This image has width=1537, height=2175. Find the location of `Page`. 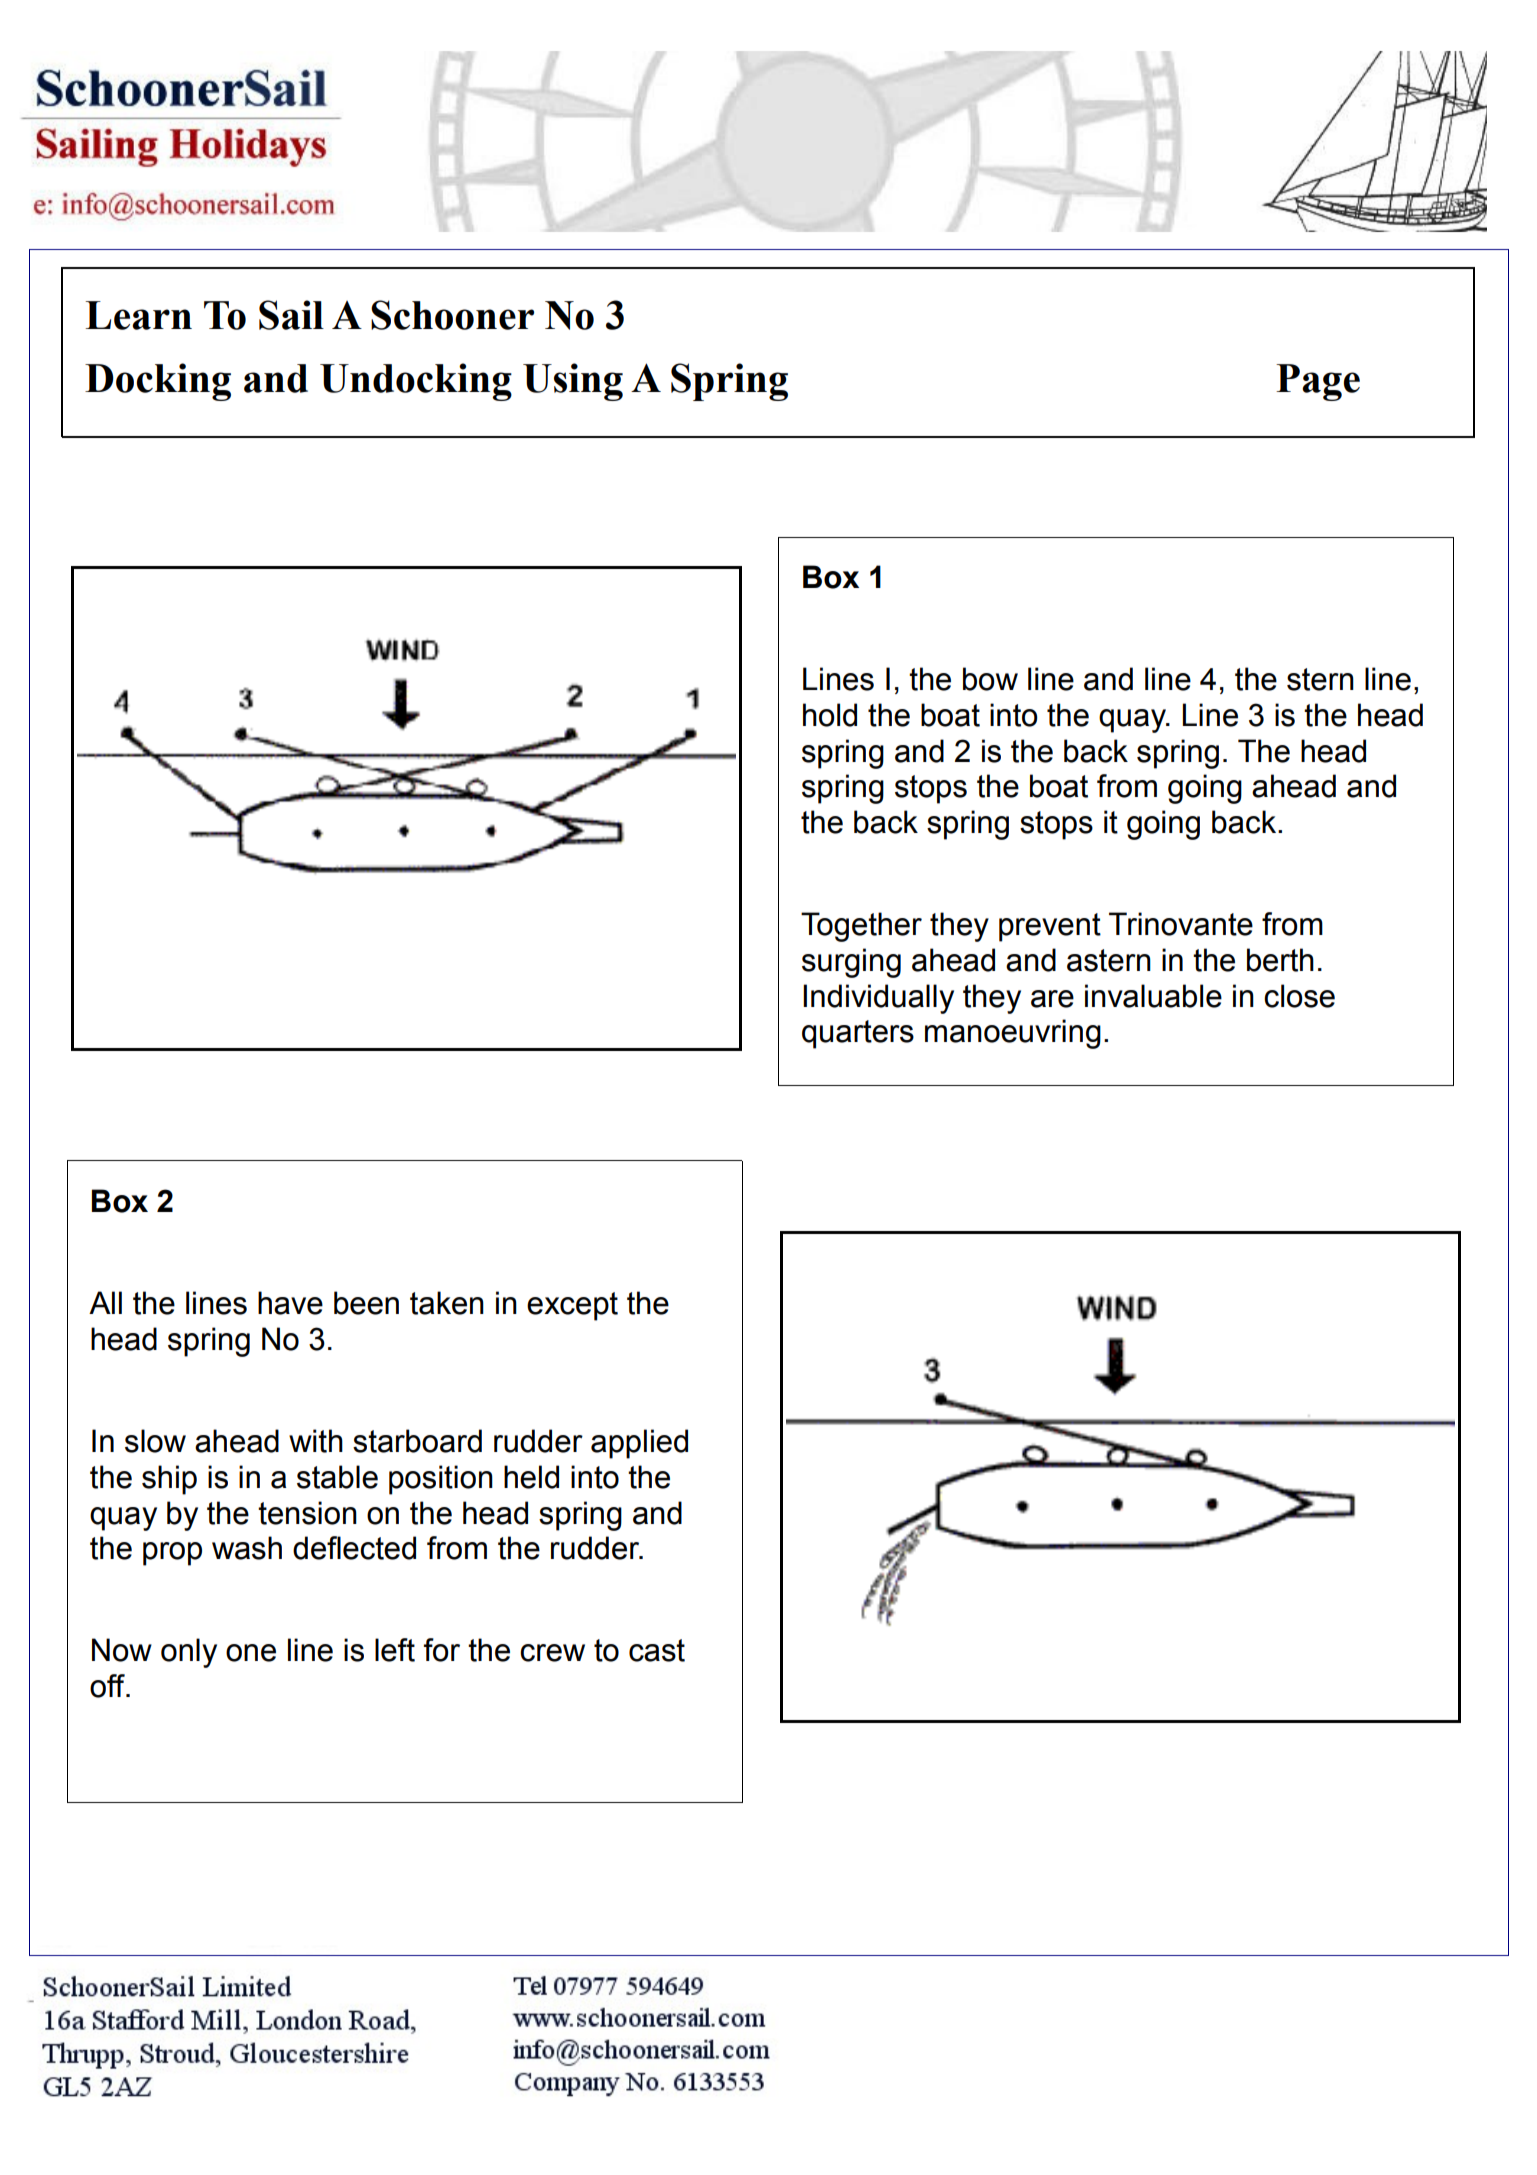

Page is located at coordinates (1318, 382).
